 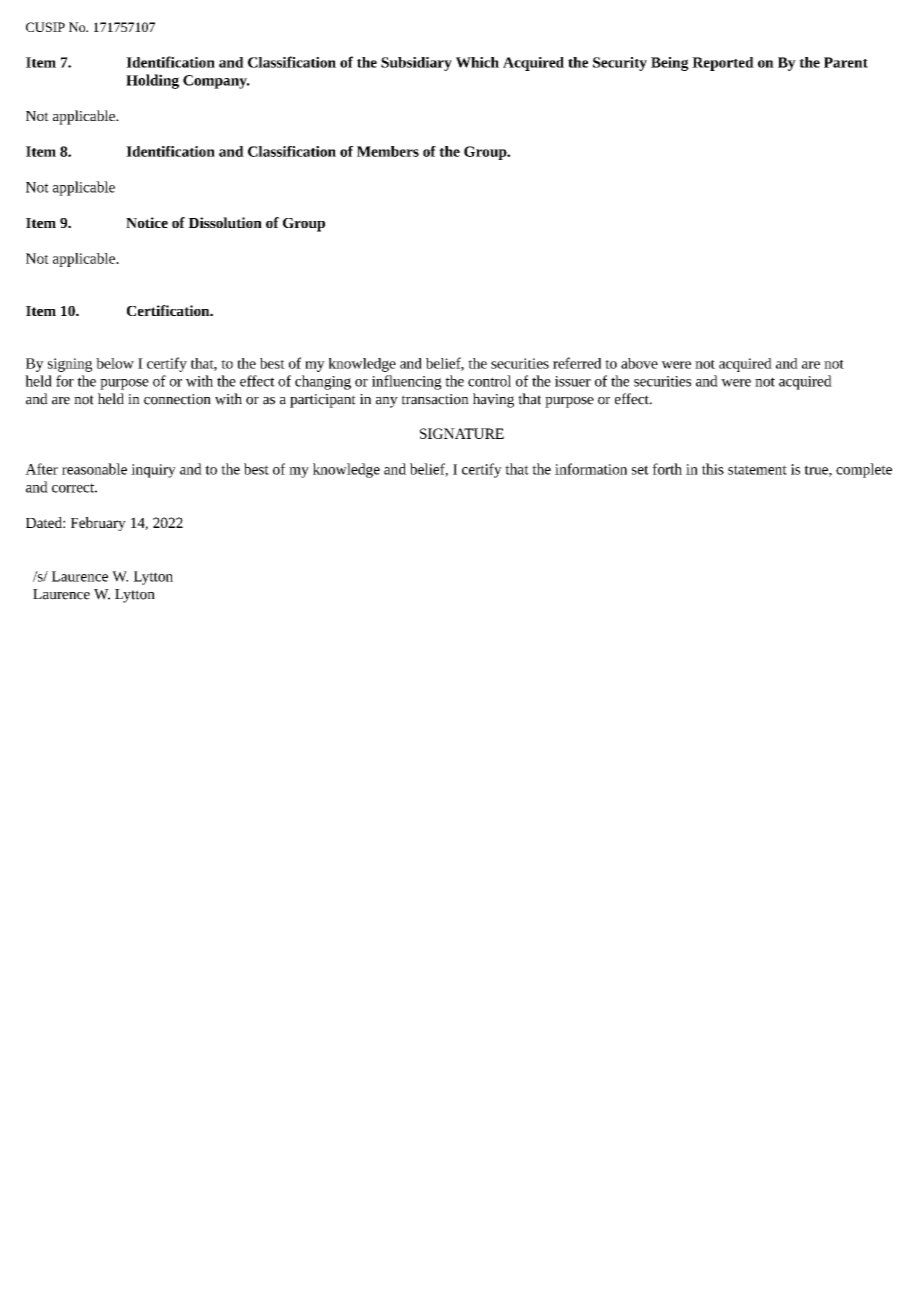 What do you see at coordinates (388, 151) in the image?
I see `Members` at bounding box center [388, 151].
